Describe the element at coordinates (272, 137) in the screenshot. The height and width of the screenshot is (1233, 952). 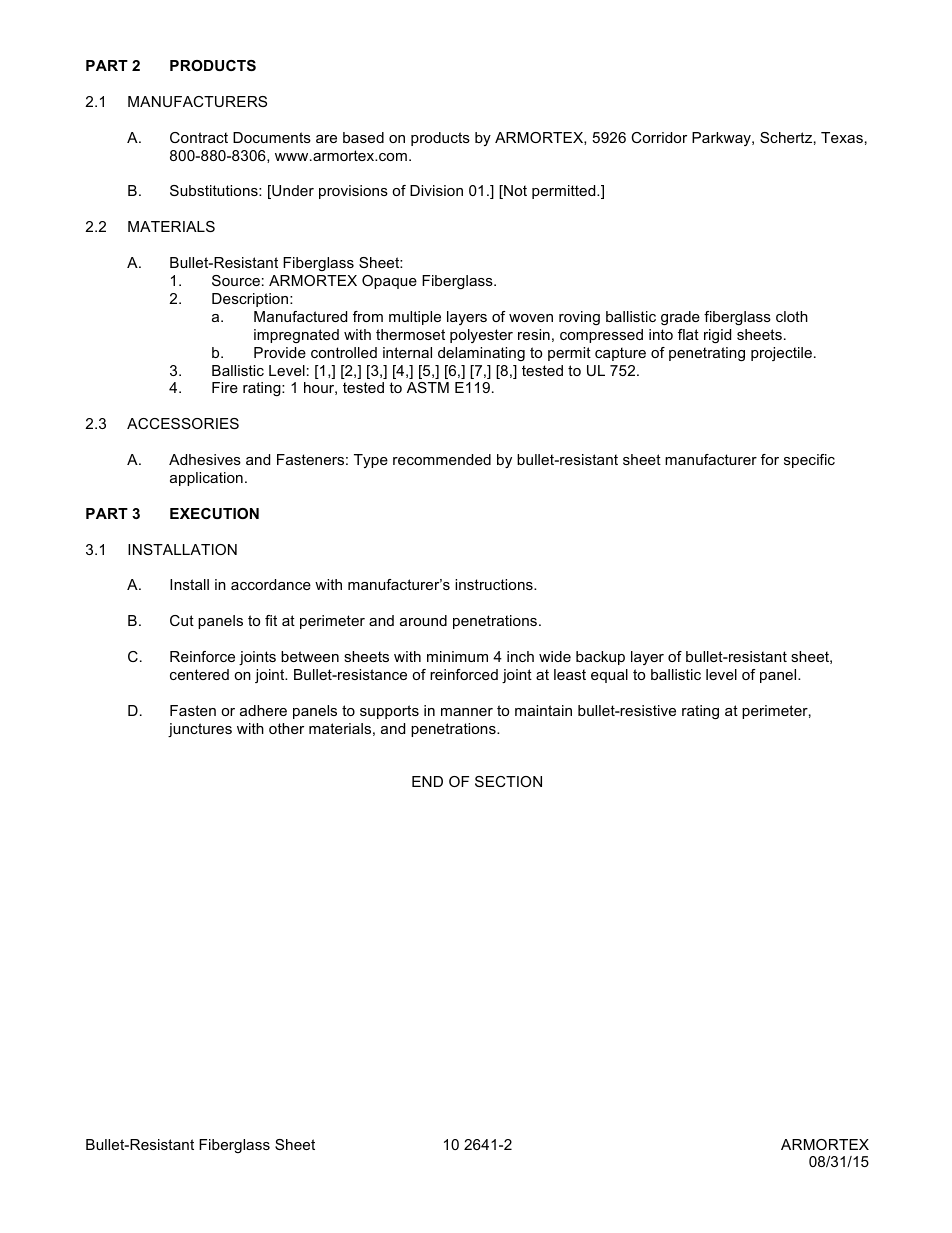
I see `Documents` at that location.
